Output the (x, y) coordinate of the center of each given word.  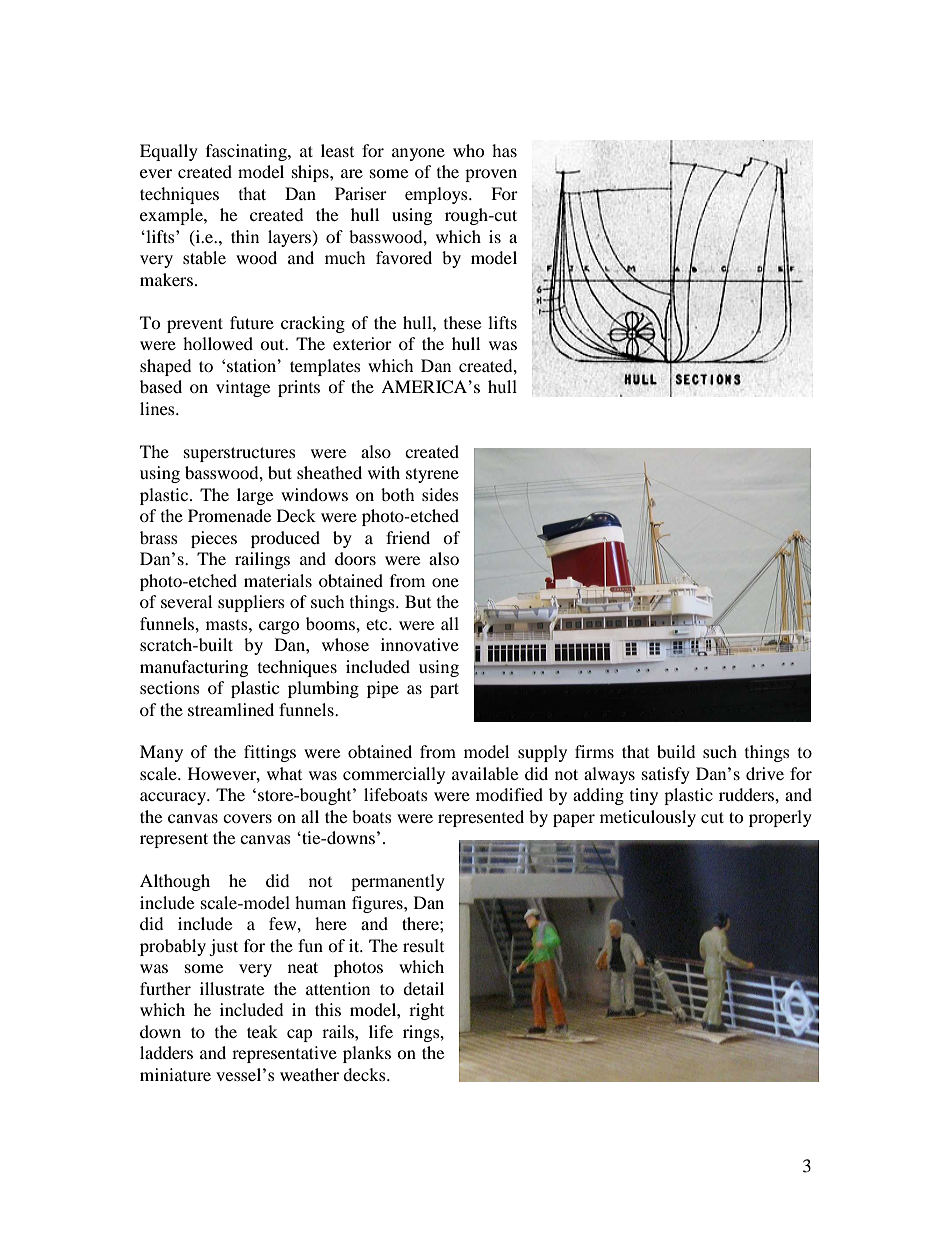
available (485, 773)
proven (491, 175)
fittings (270, 753)
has (504, 150)
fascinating (247, 152)
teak (262, 1031)
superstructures (240, 454)
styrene (432, 475)
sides (440, 494)
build (676, 751)
